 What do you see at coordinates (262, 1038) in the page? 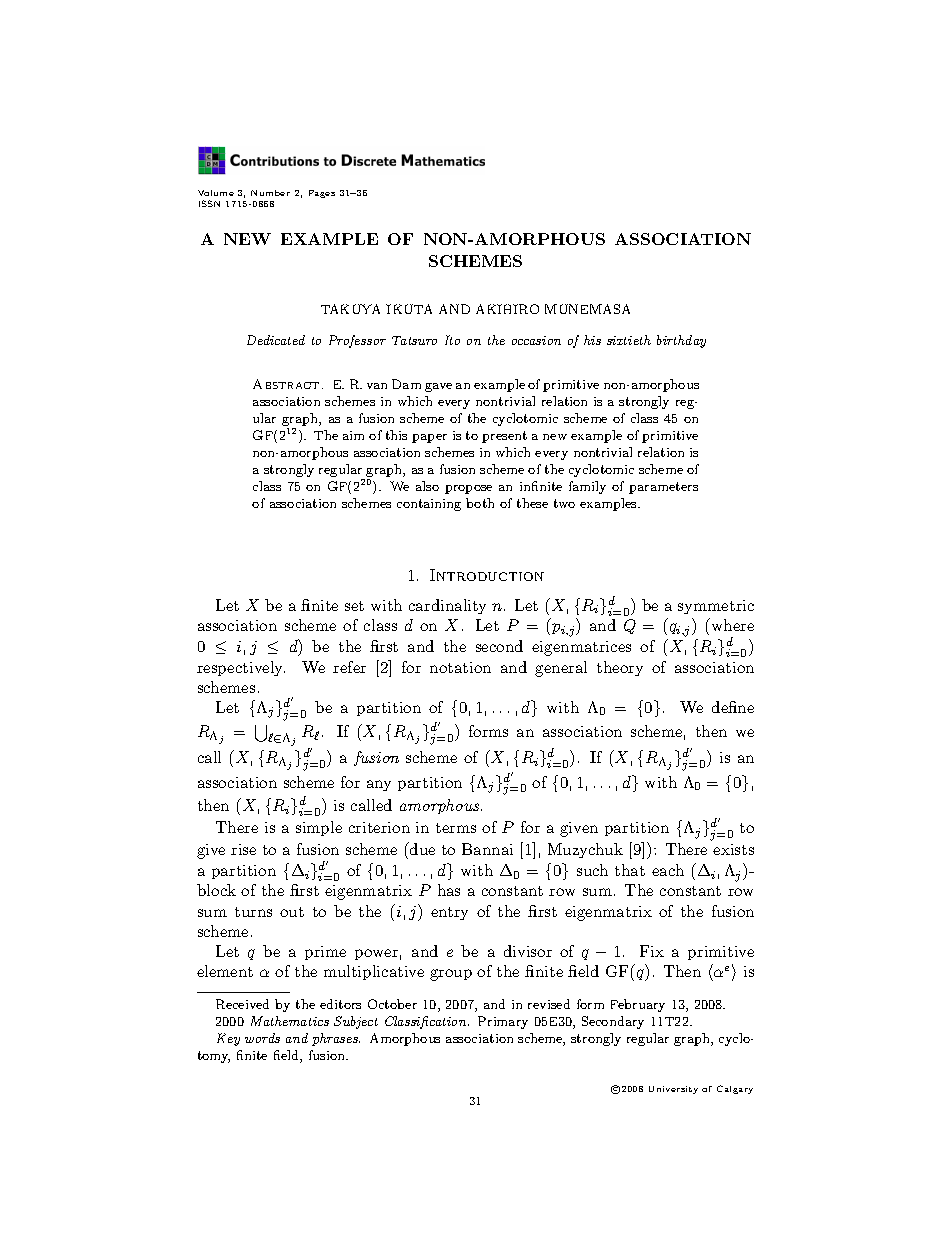
I see `words` at bounding box center [262, 1038].
